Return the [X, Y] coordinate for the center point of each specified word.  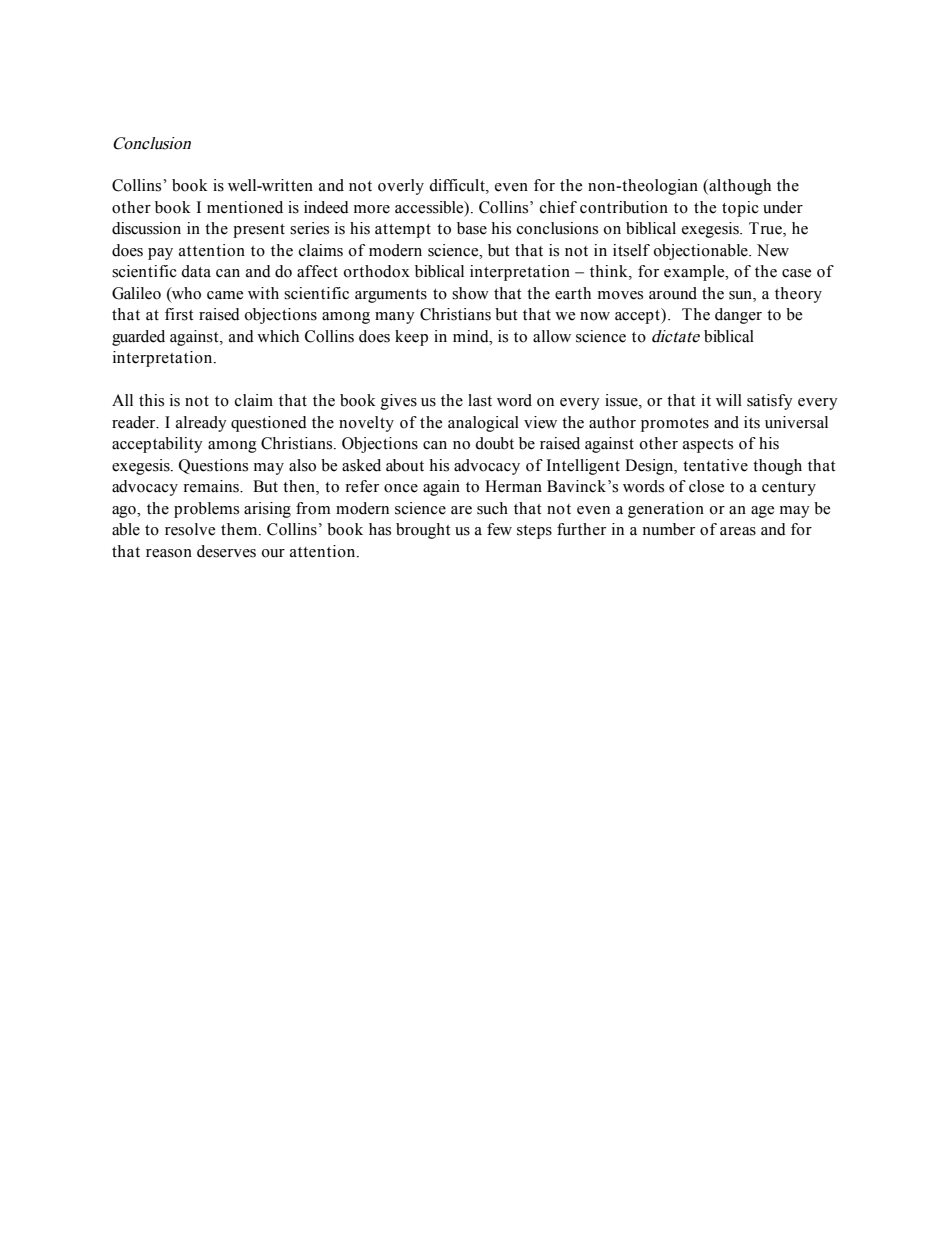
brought [423, 531]
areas [738, 531]
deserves [226, 551]
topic [740, 209]
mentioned [245, 207]
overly [401, 187]
